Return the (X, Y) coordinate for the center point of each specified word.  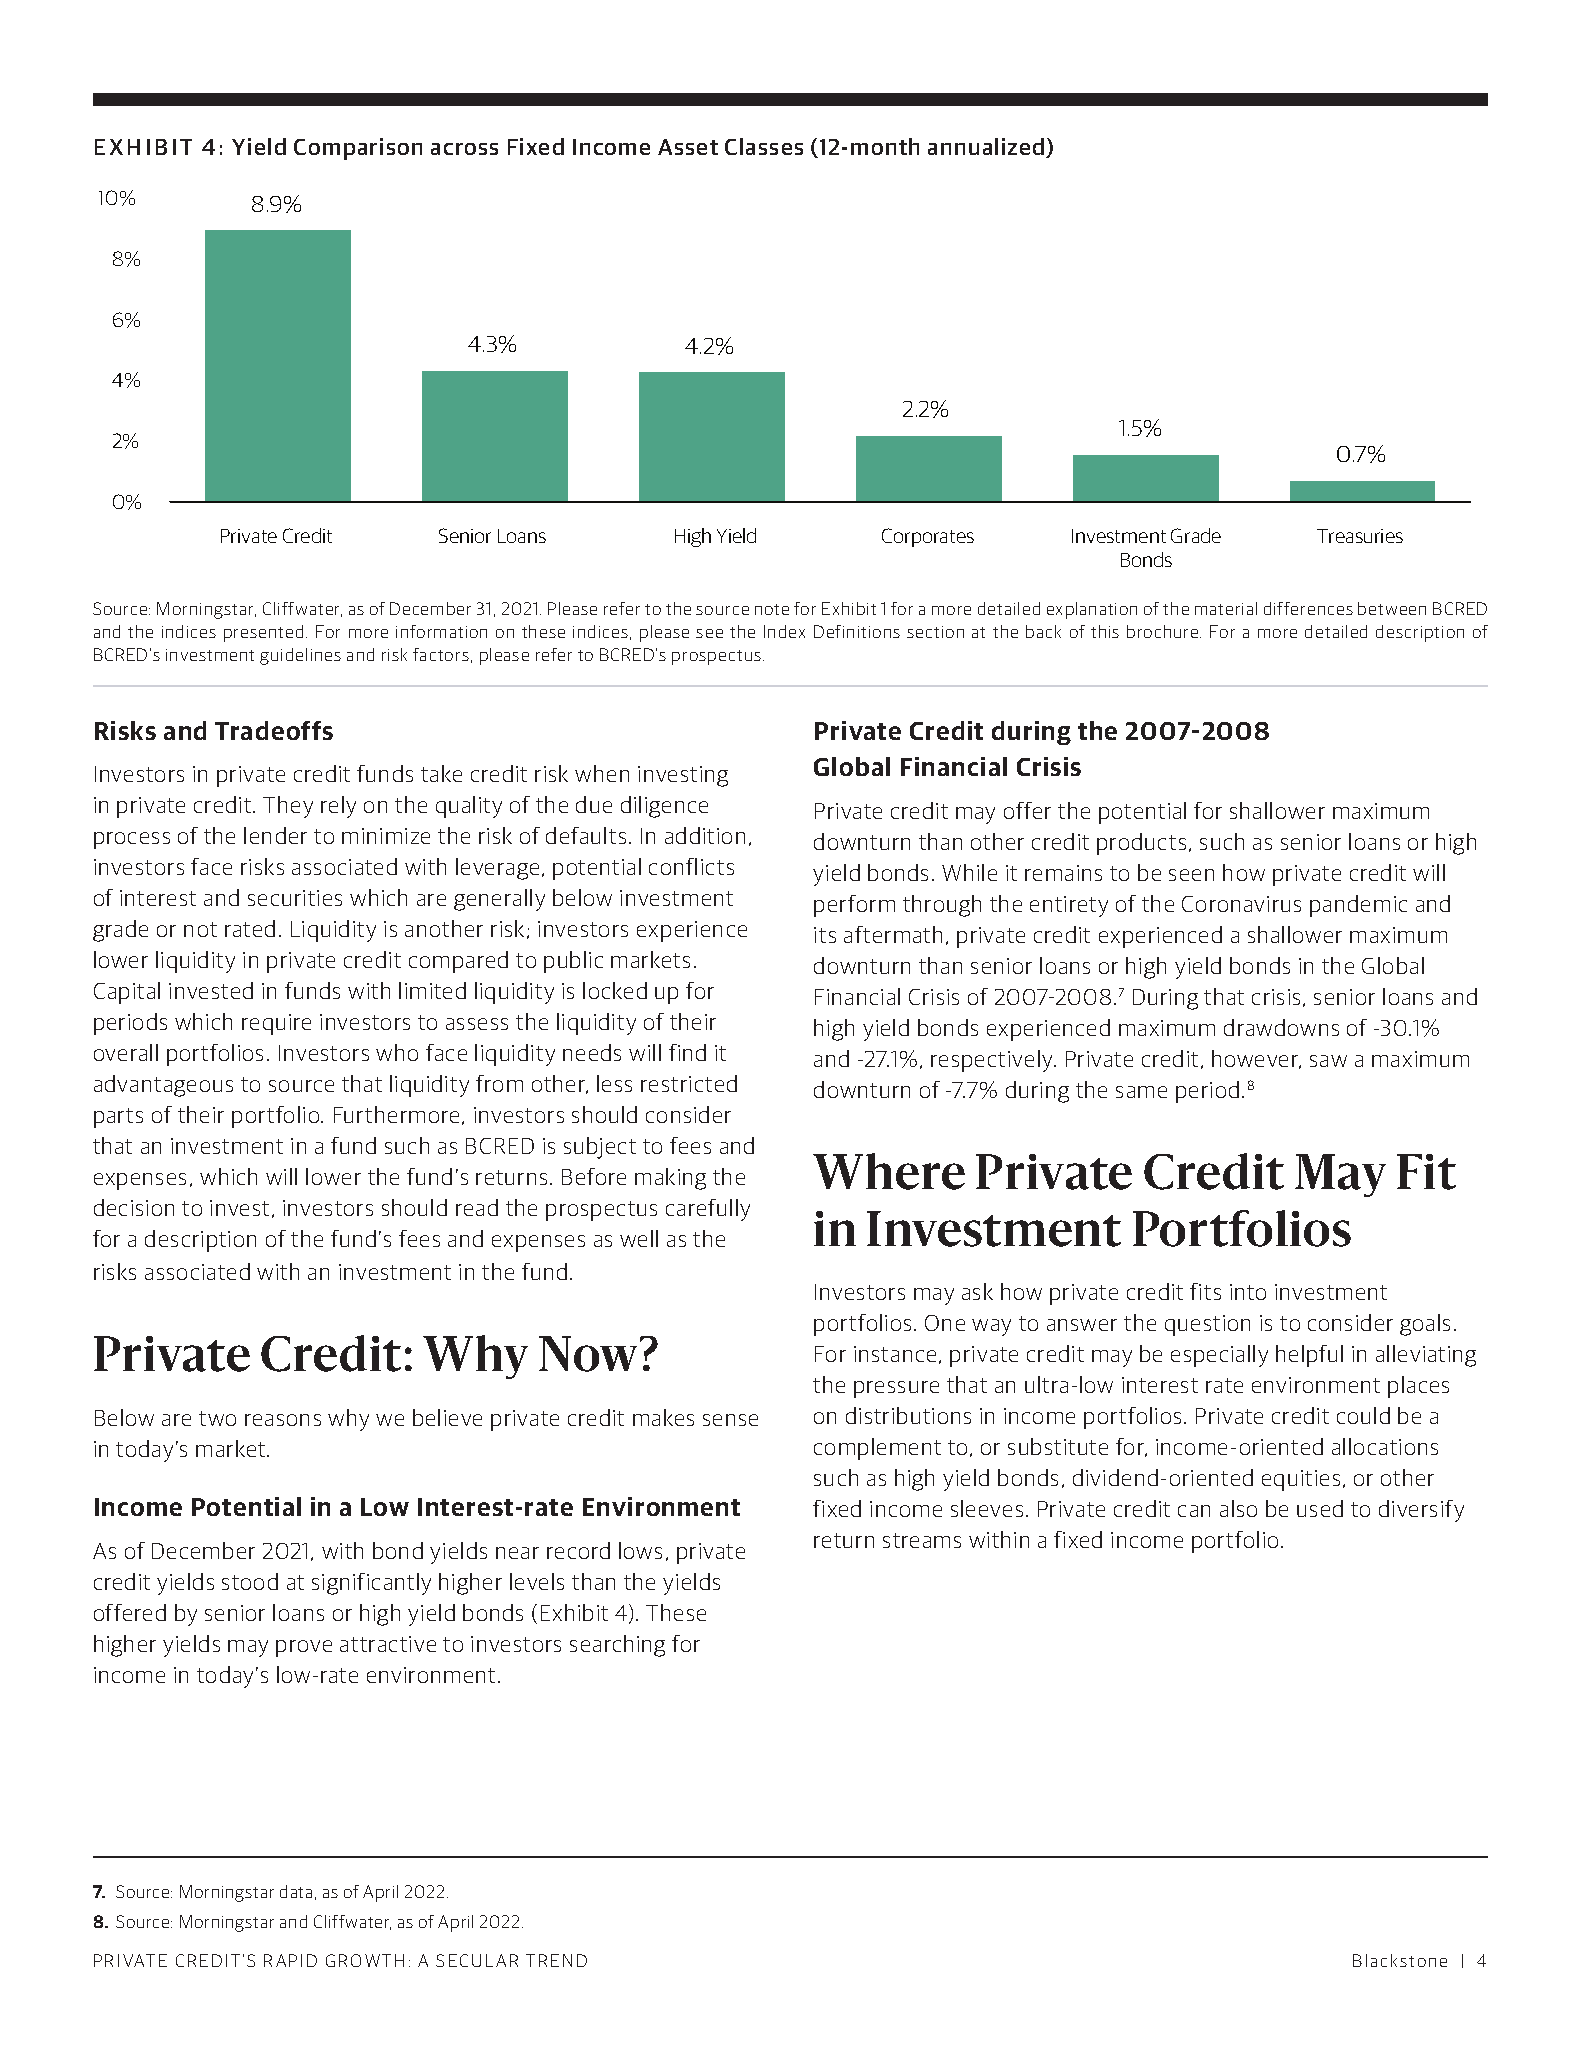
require (276, 1024)
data (296, 1891)
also (1238, 1508)
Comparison (358, 149)
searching (617, 1646)
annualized (987, 148)
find (687, 1052)
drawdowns (1281, 1027)
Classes (764, 146)
